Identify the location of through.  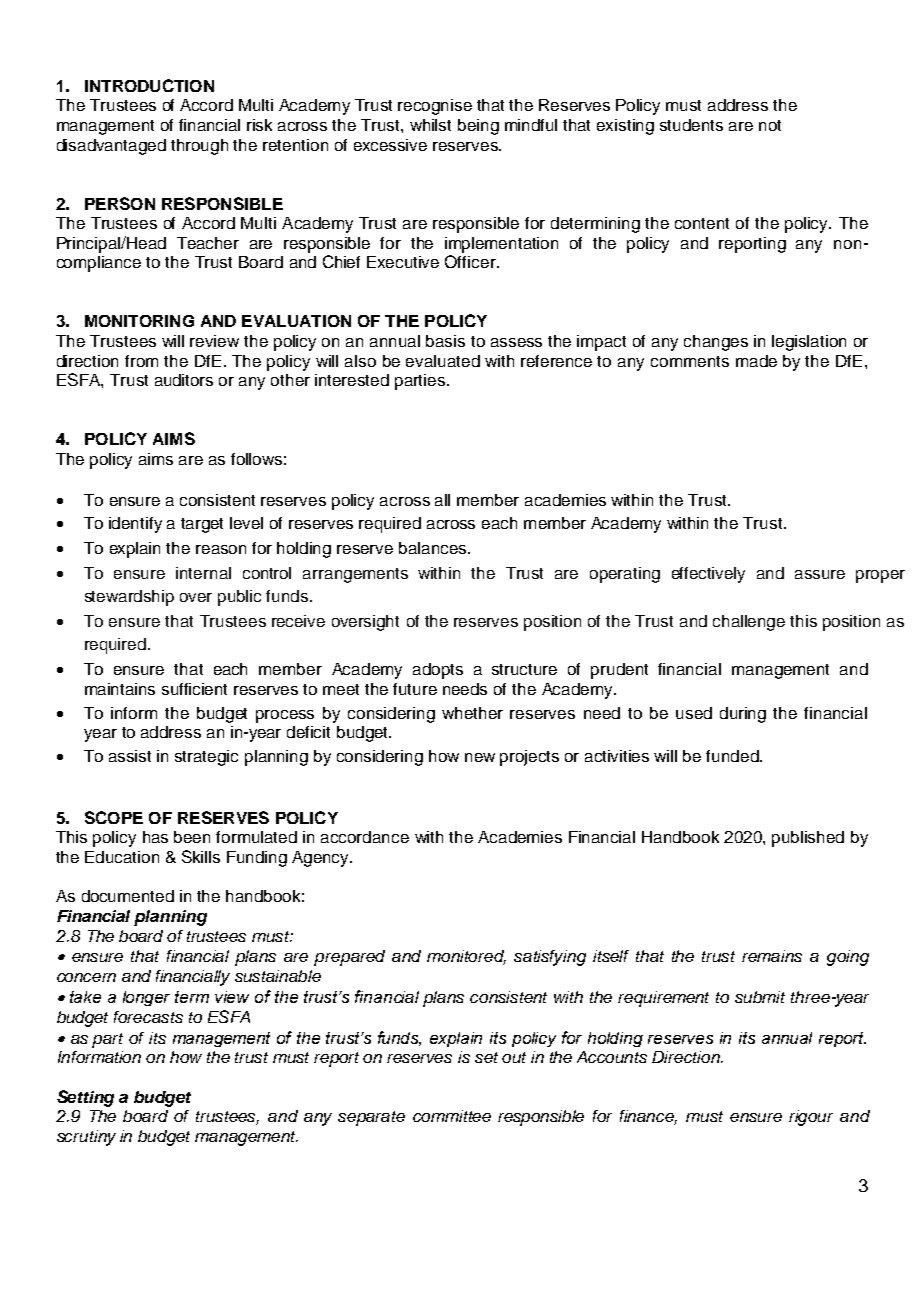
(199, 147).
